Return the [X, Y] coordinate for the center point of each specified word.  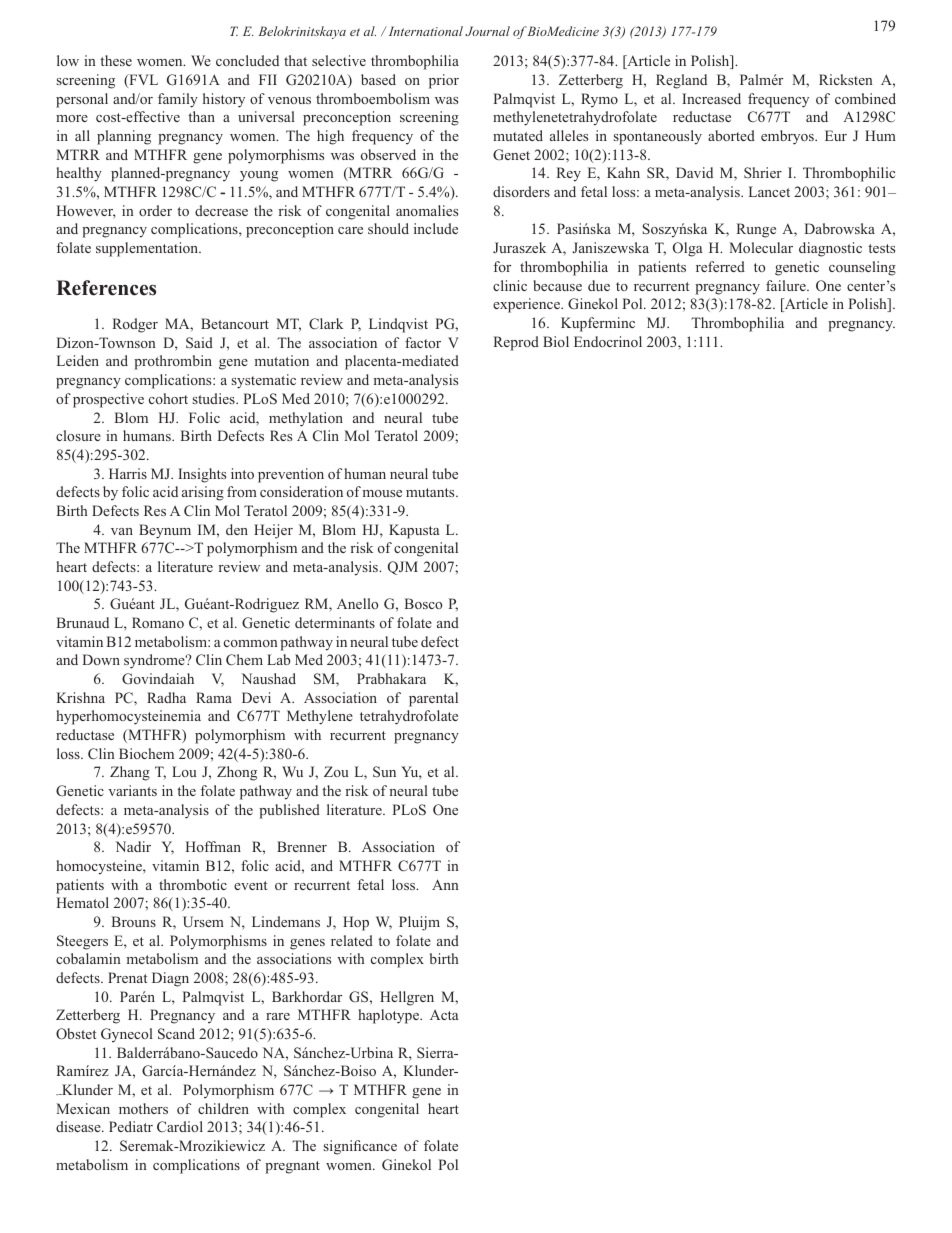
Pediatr [131, 1126]
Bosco [423, 603]
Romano [158, 622]
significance [360, 1147]
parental [433, 699]
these [116, 60]
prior [444, 81]
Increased [711, 98]
